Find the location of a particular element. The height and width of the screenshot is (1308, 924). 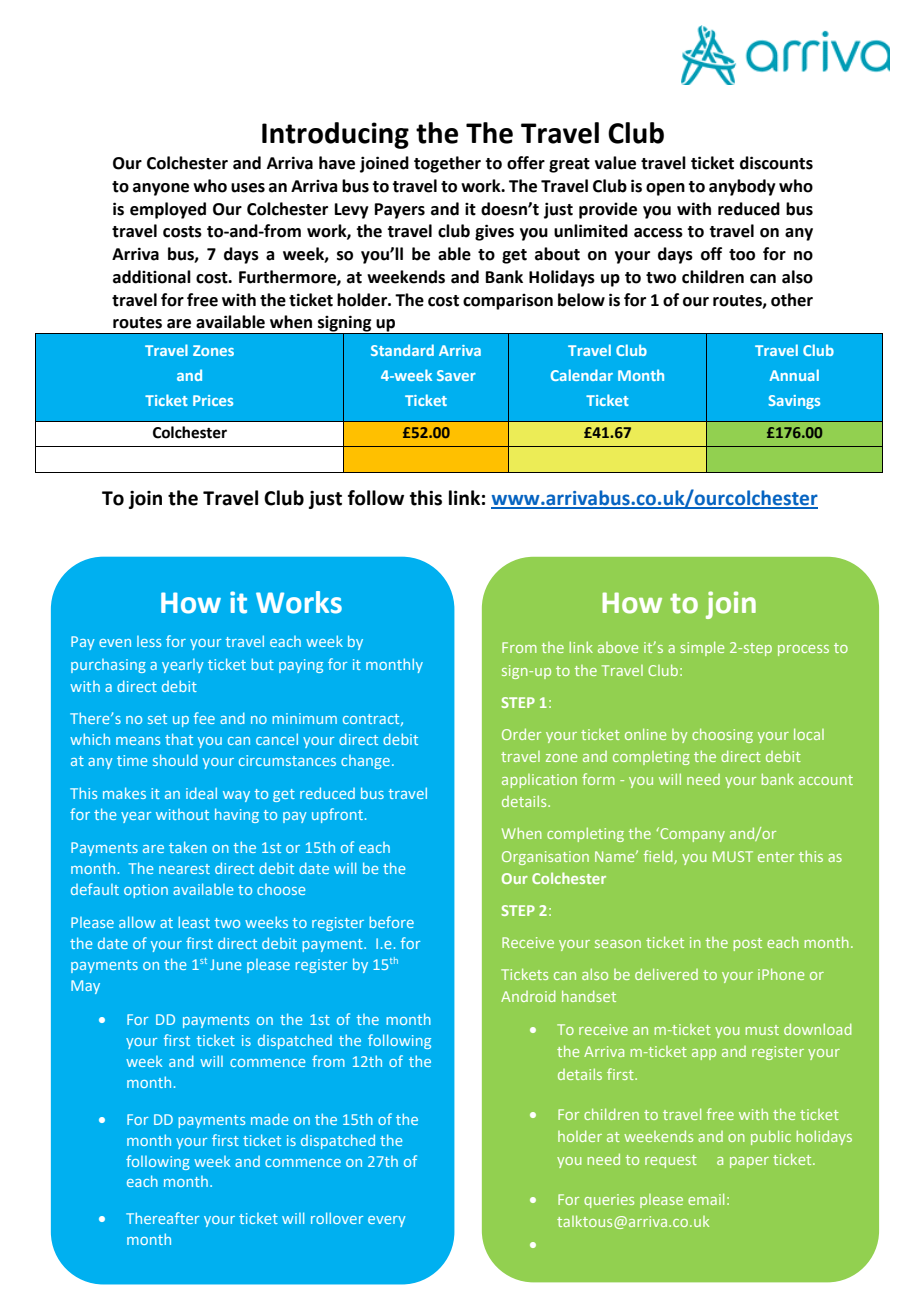

made is located at coordinates (269, 1119).
